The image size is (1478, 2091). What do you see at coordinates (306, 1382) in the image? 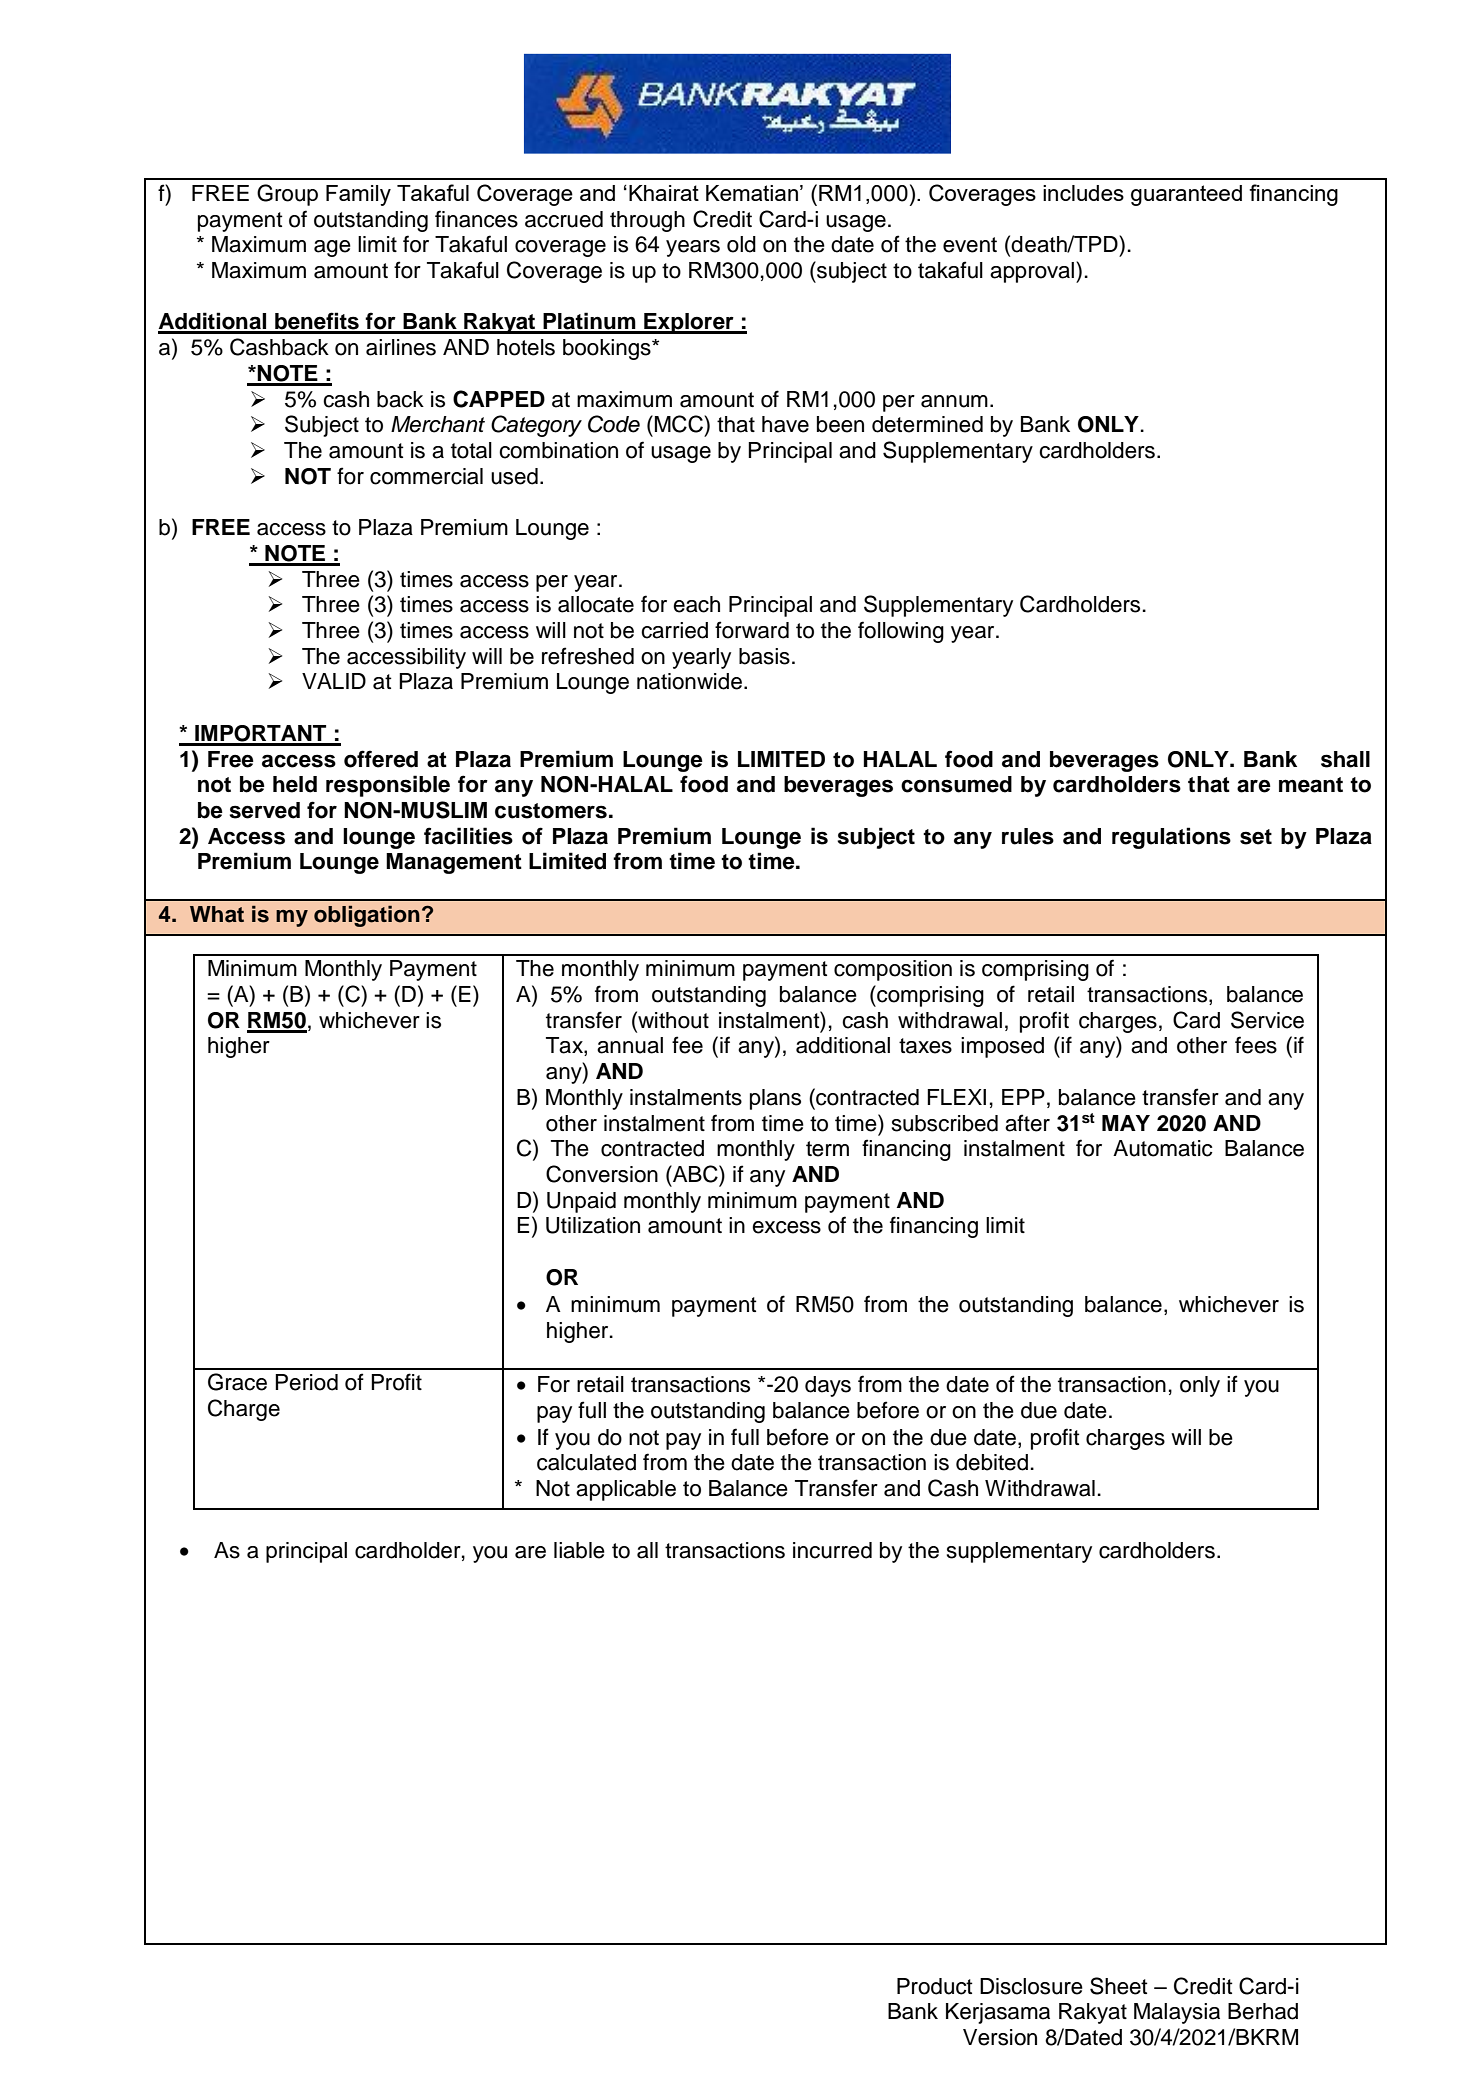
I see `Period` at bounding box center [306, 1382].
